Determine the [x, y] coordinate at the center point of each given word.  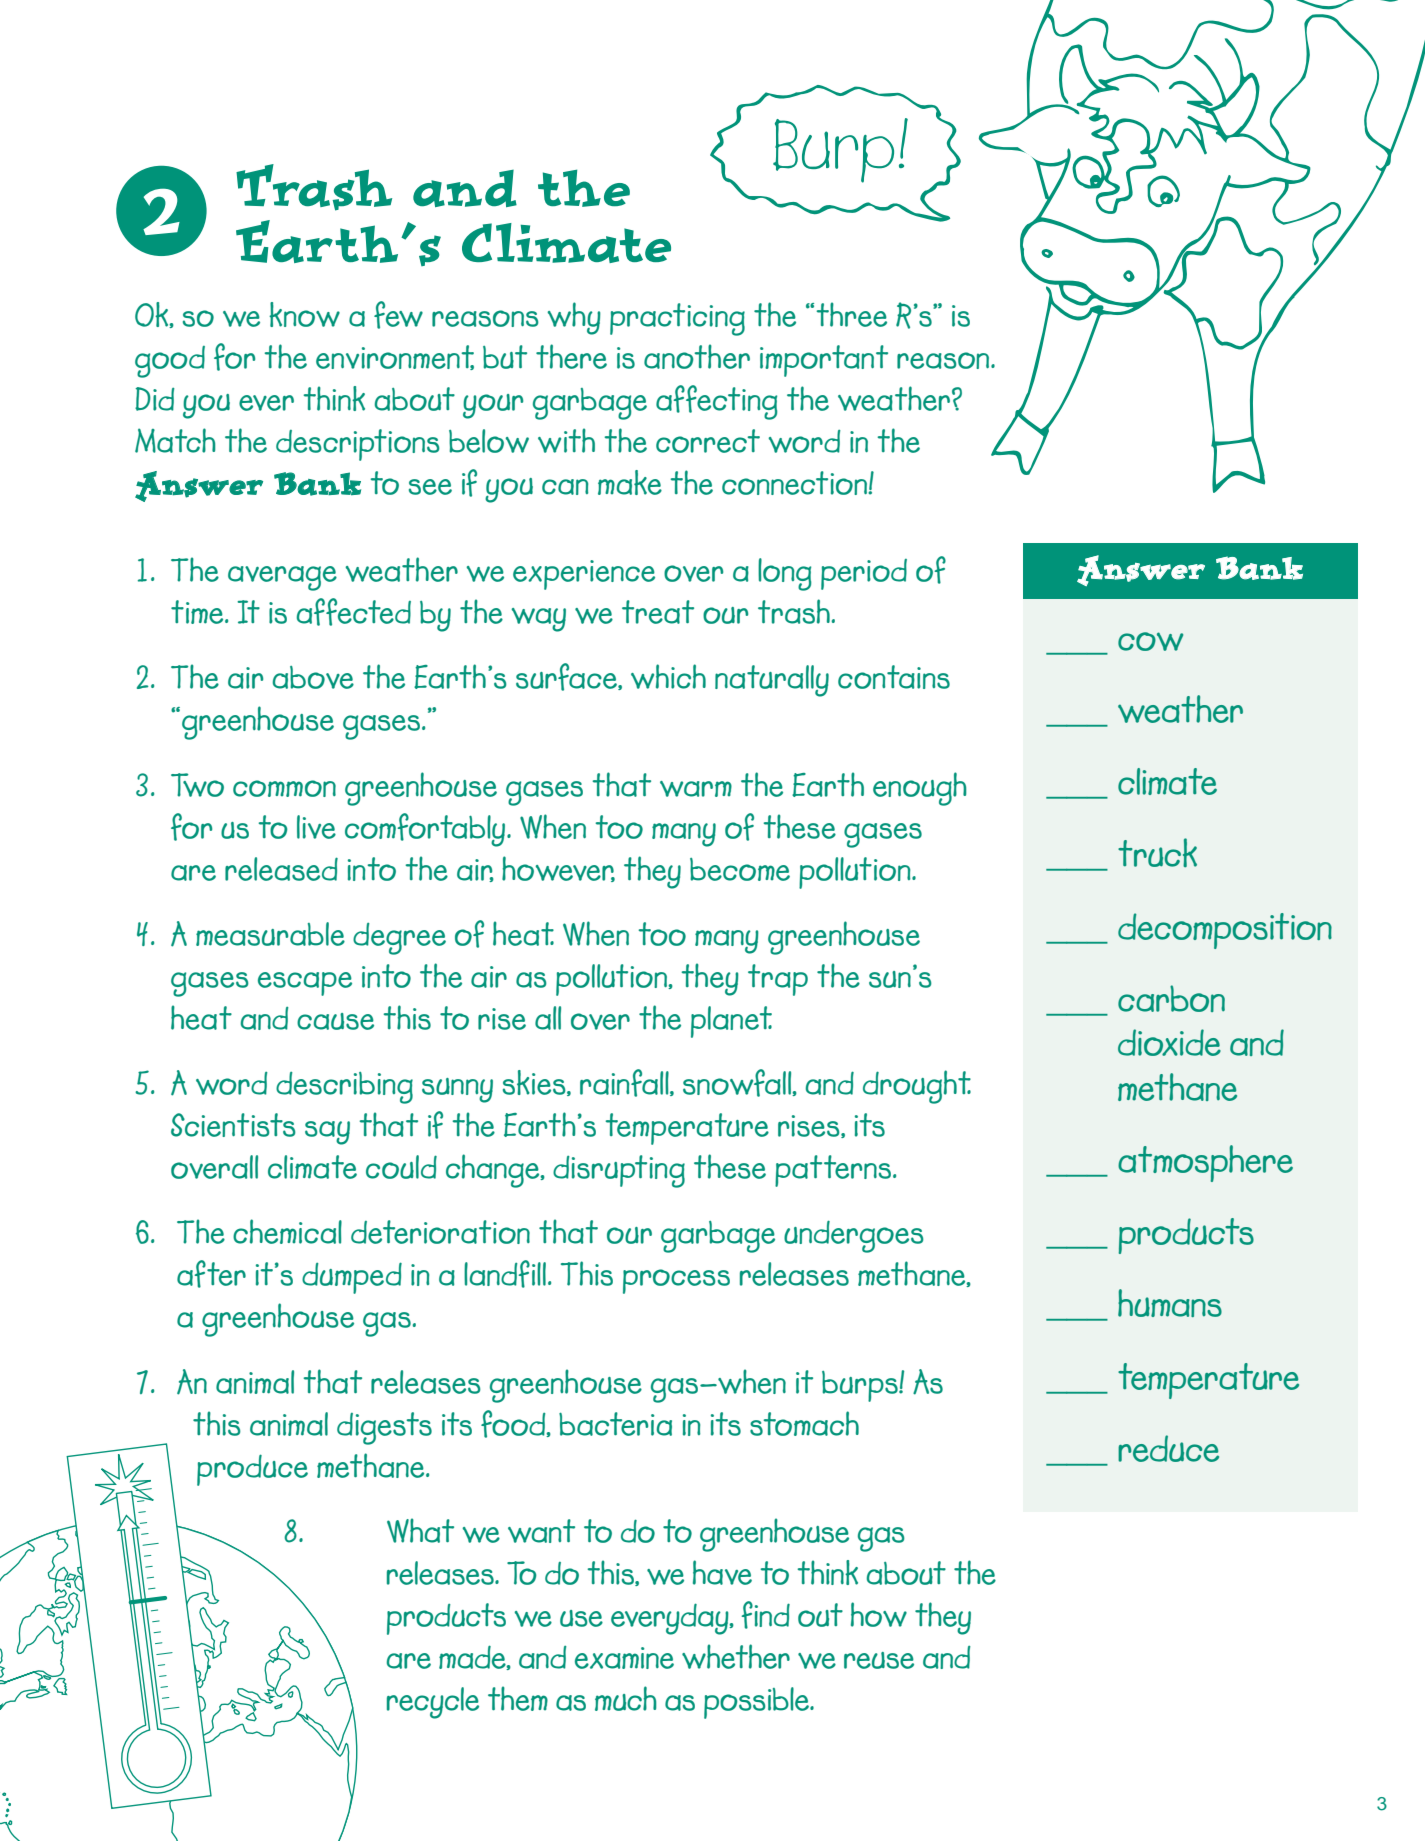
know [304, 314]
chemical [287, 1231]
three [851, 314]
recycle [433, 1703]
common [284, 788]
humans [1170, 1303]
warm [696, 789]
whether [736, 1656]
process [676, 1281]
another [697, 356]
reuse [879, 1660]
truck [1157, 852]
